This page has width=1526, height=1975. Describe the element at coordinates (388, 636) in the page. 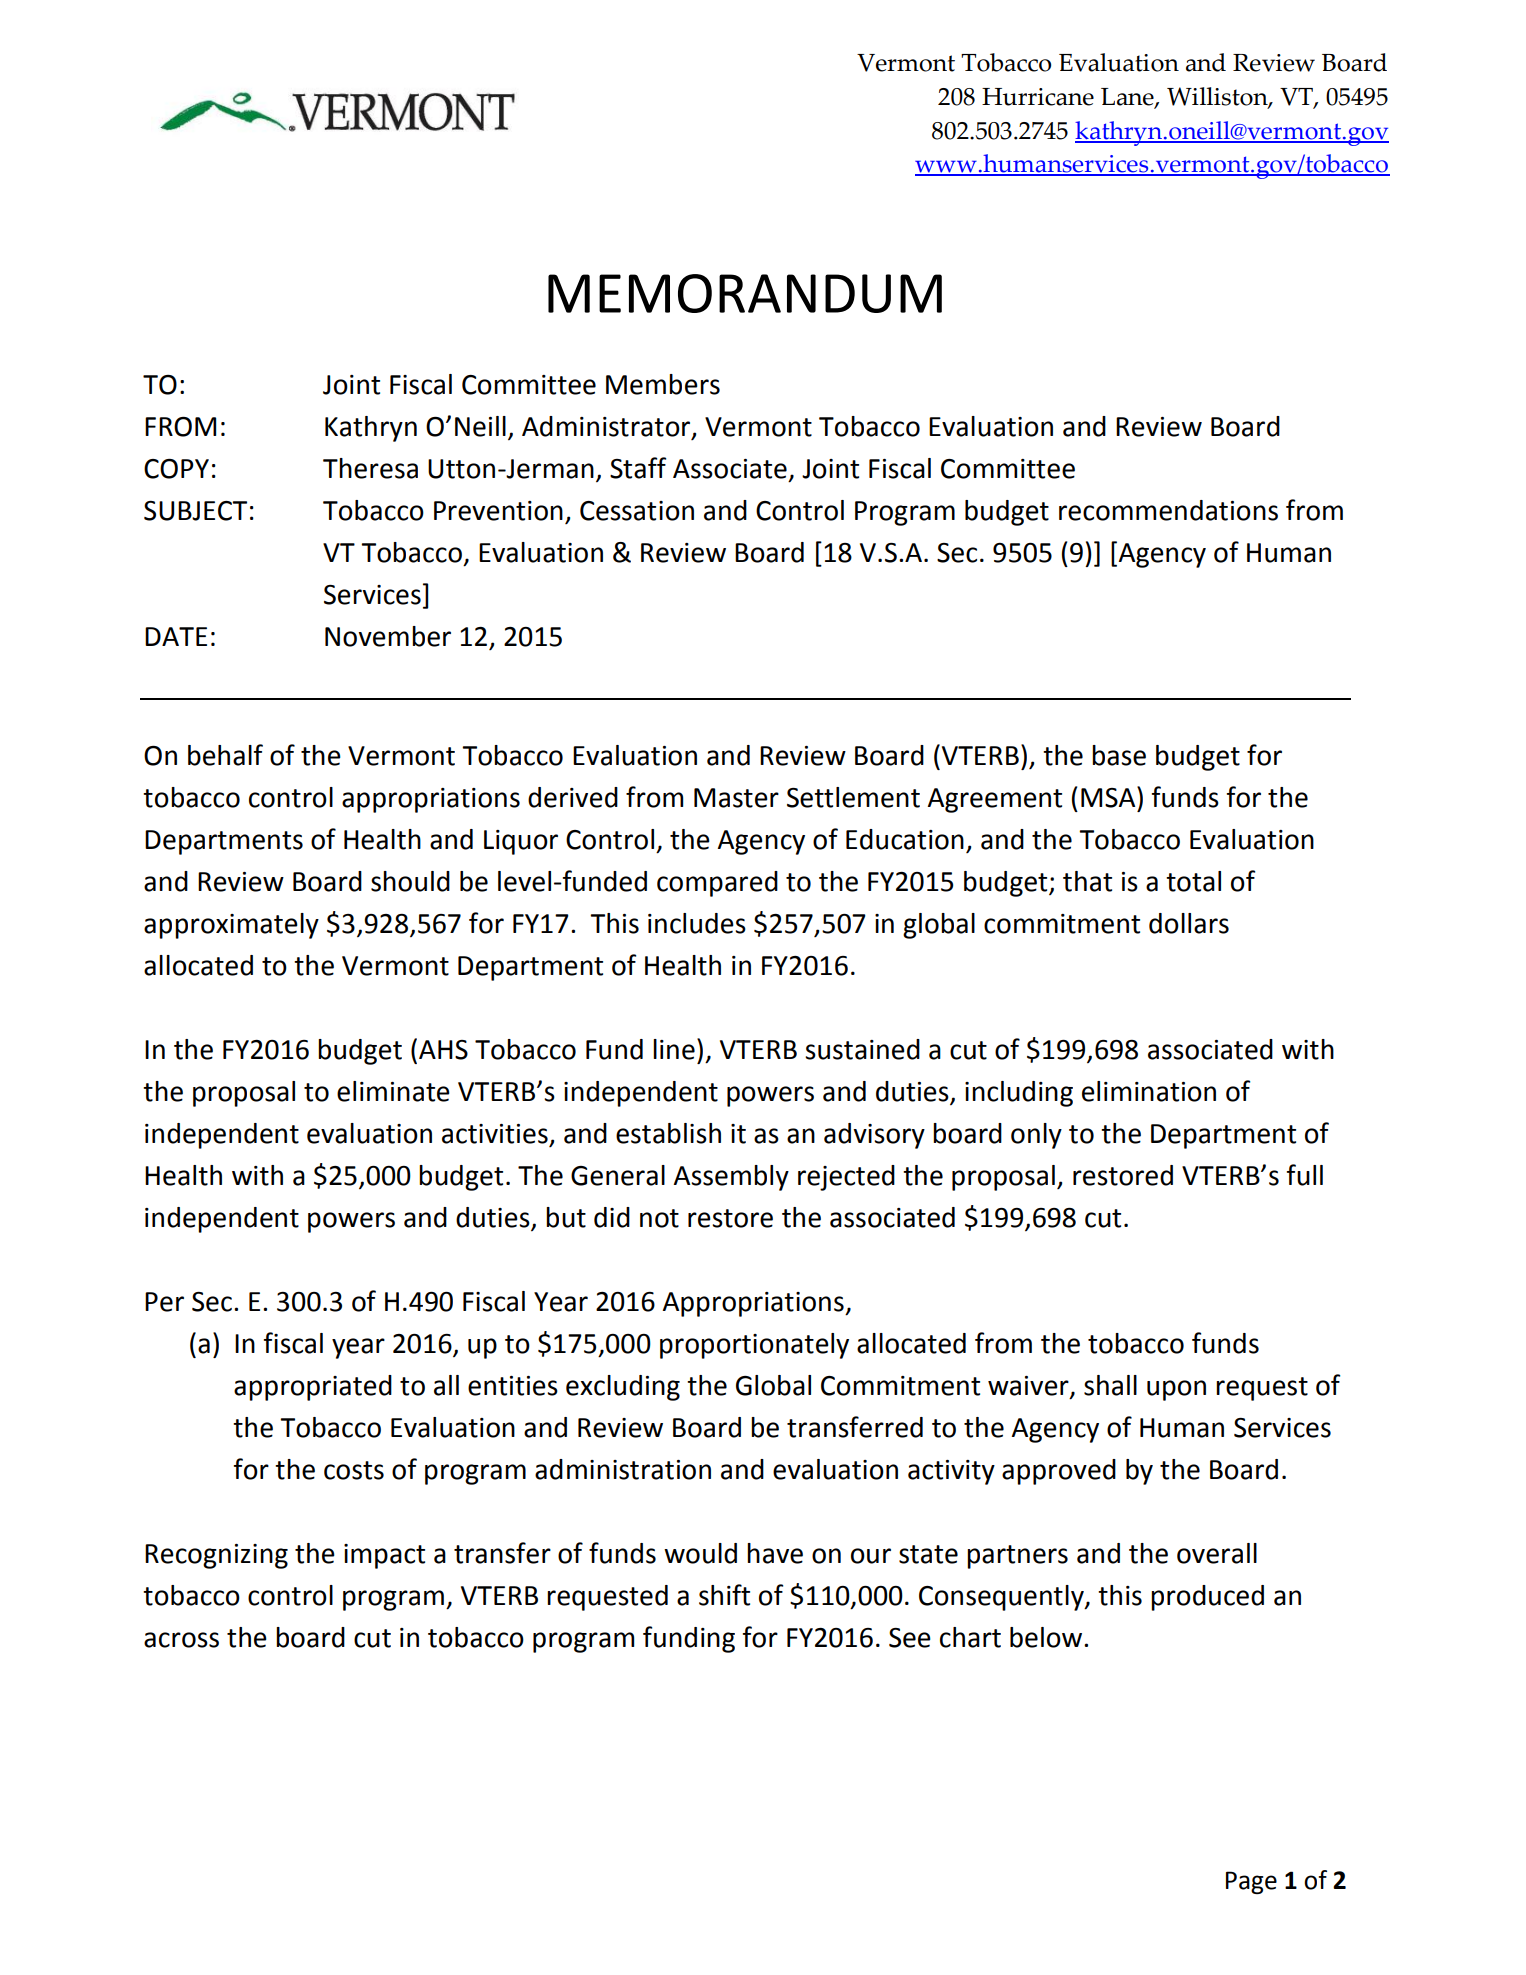

I see `November` at that location.
